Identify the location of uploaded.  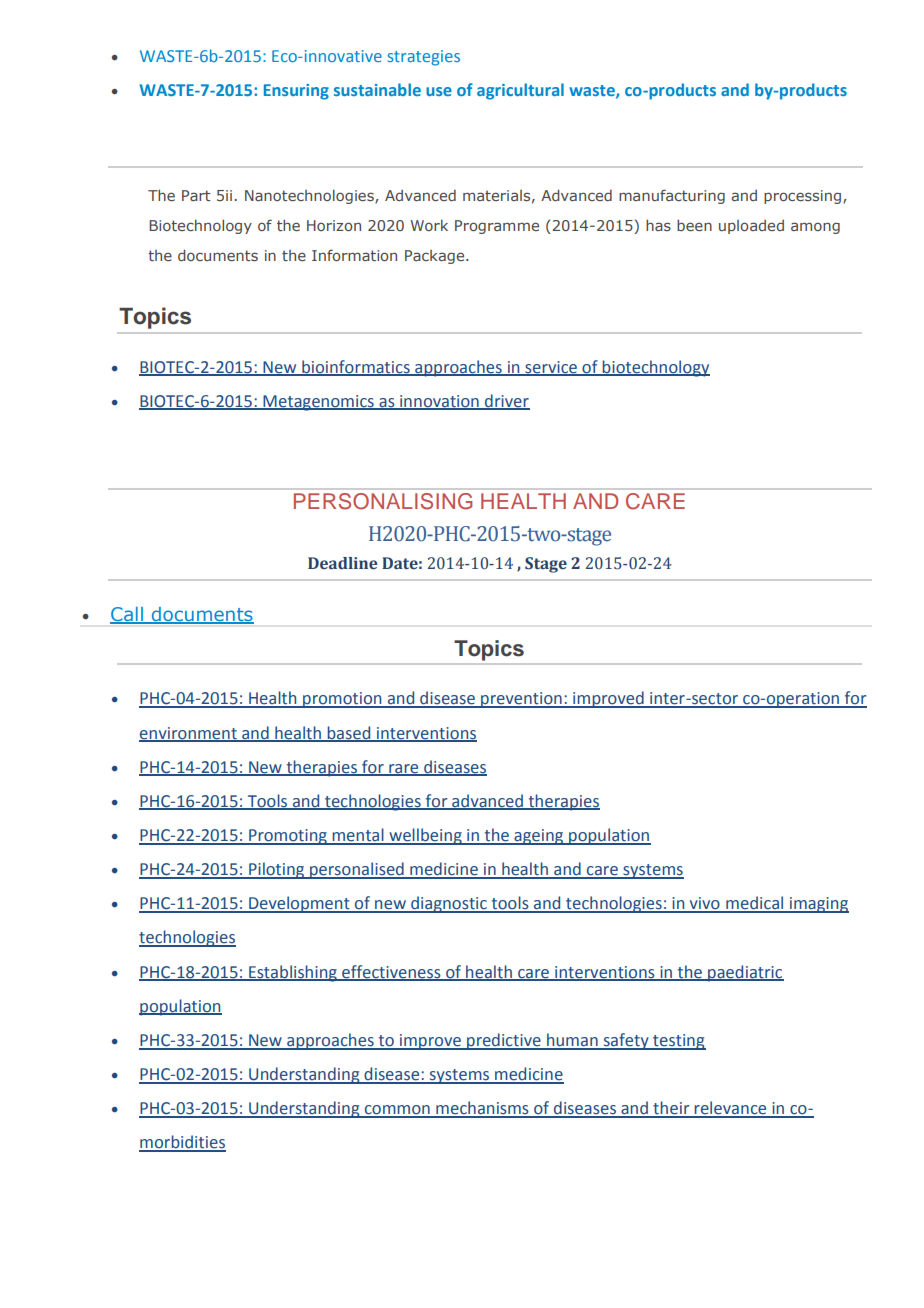
(751, 227).
